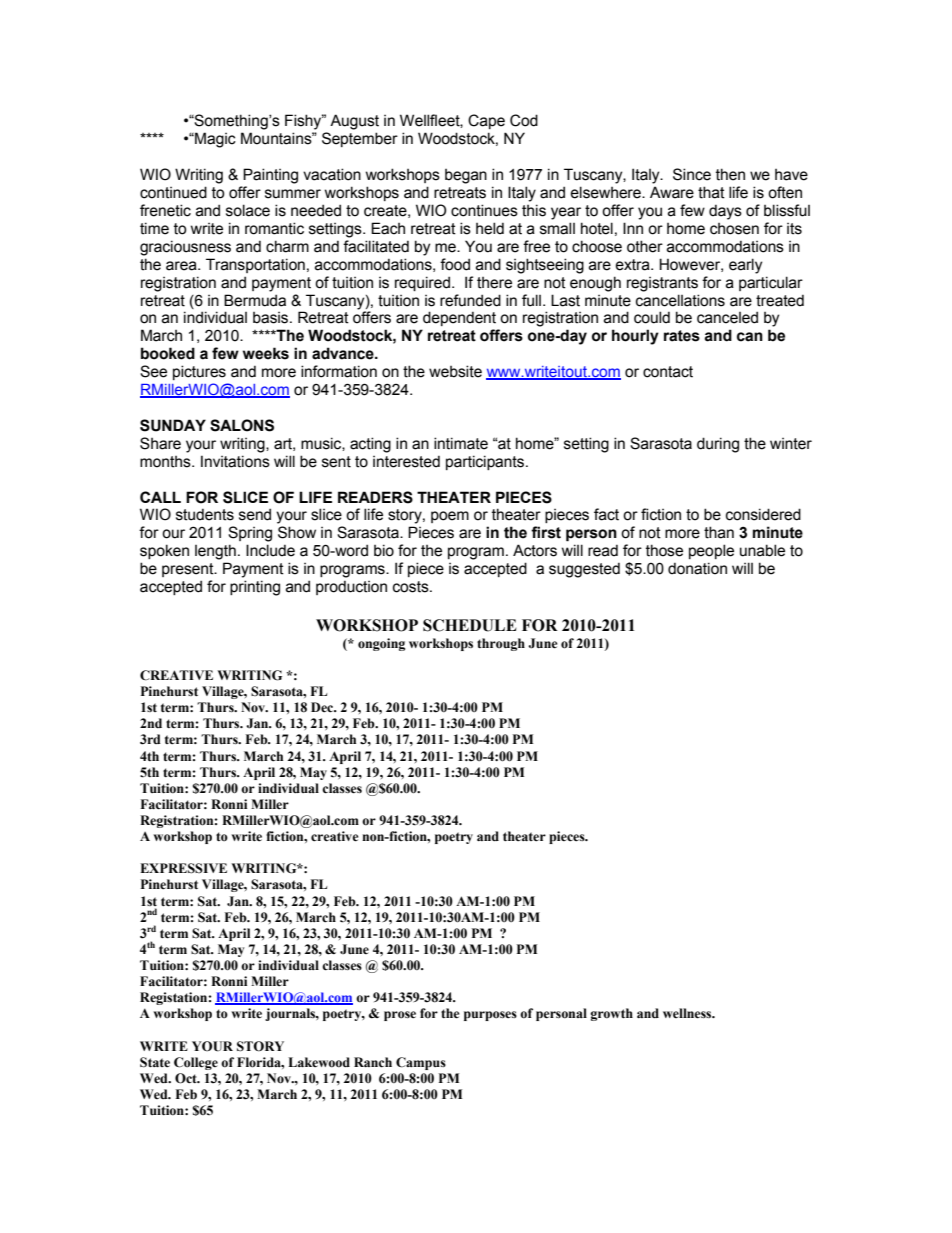 This screenshot has width=952, height=1233. Describe the element at coordinates (730, 174) in the screenshot. I see `then` at that location.
